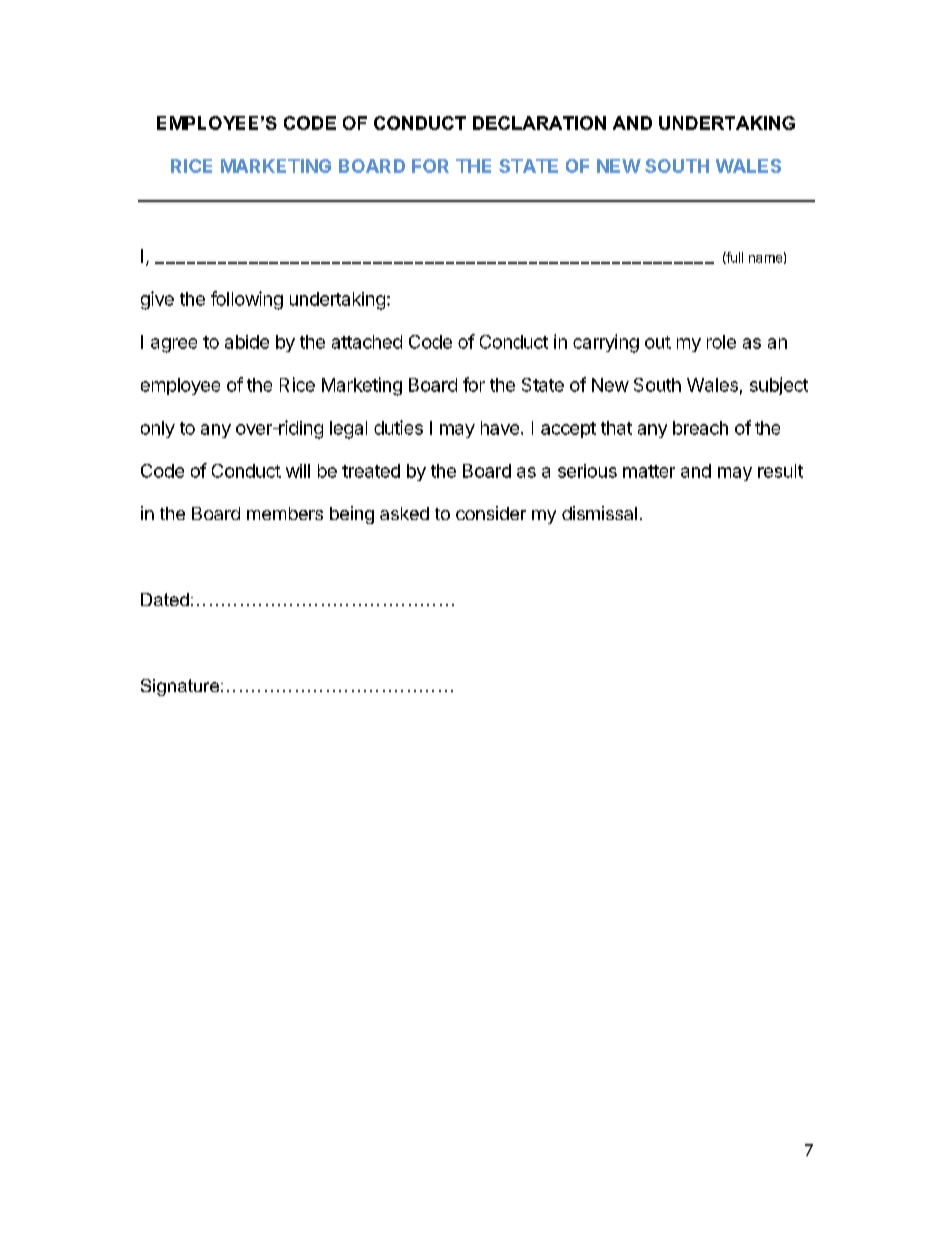  I want to click on abide, so click(247, 342).
